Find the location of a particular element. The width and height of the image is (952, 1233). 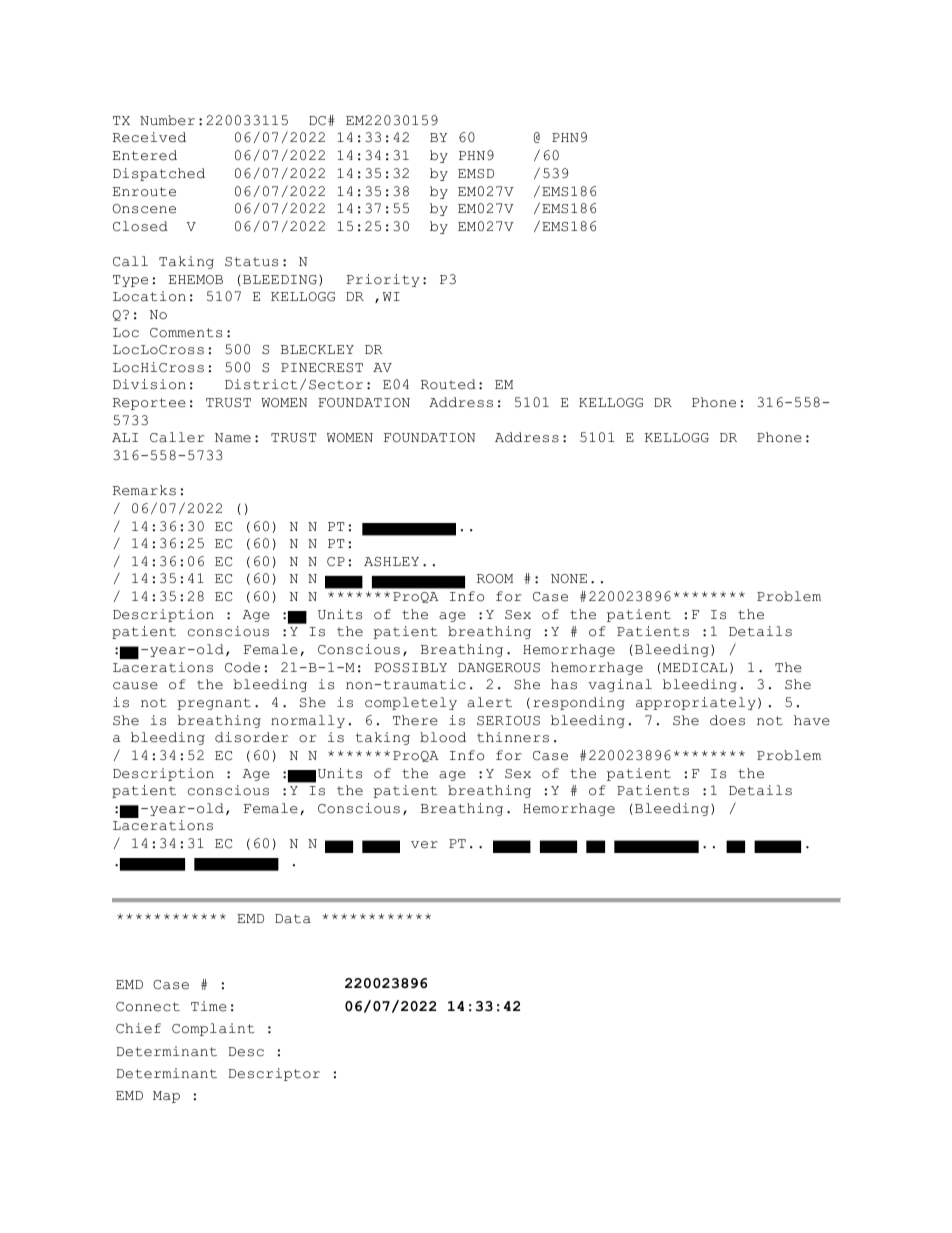

Dispatched is located at coordinates (159, 174).
